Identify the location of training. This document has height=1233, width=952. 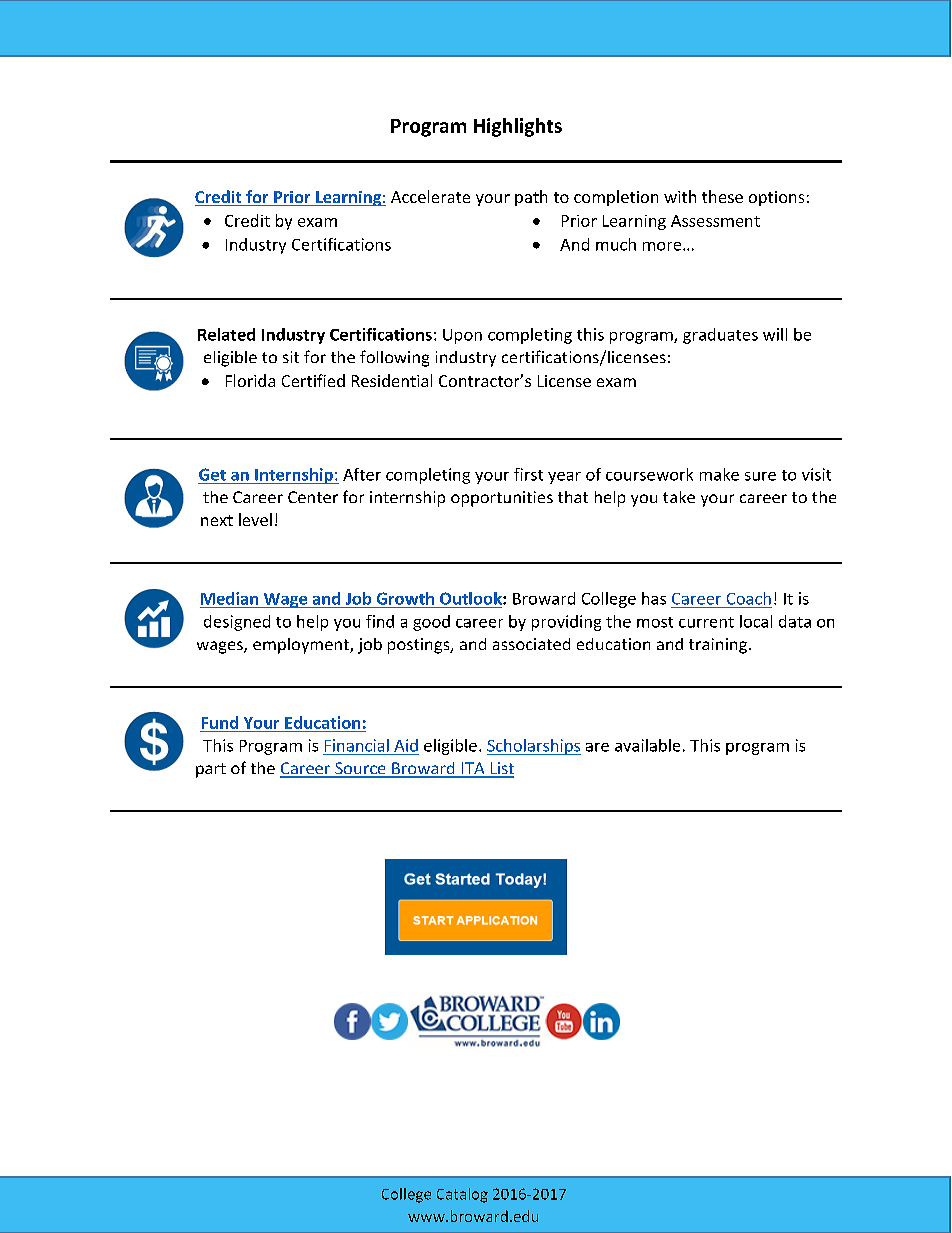
(718, 646).
